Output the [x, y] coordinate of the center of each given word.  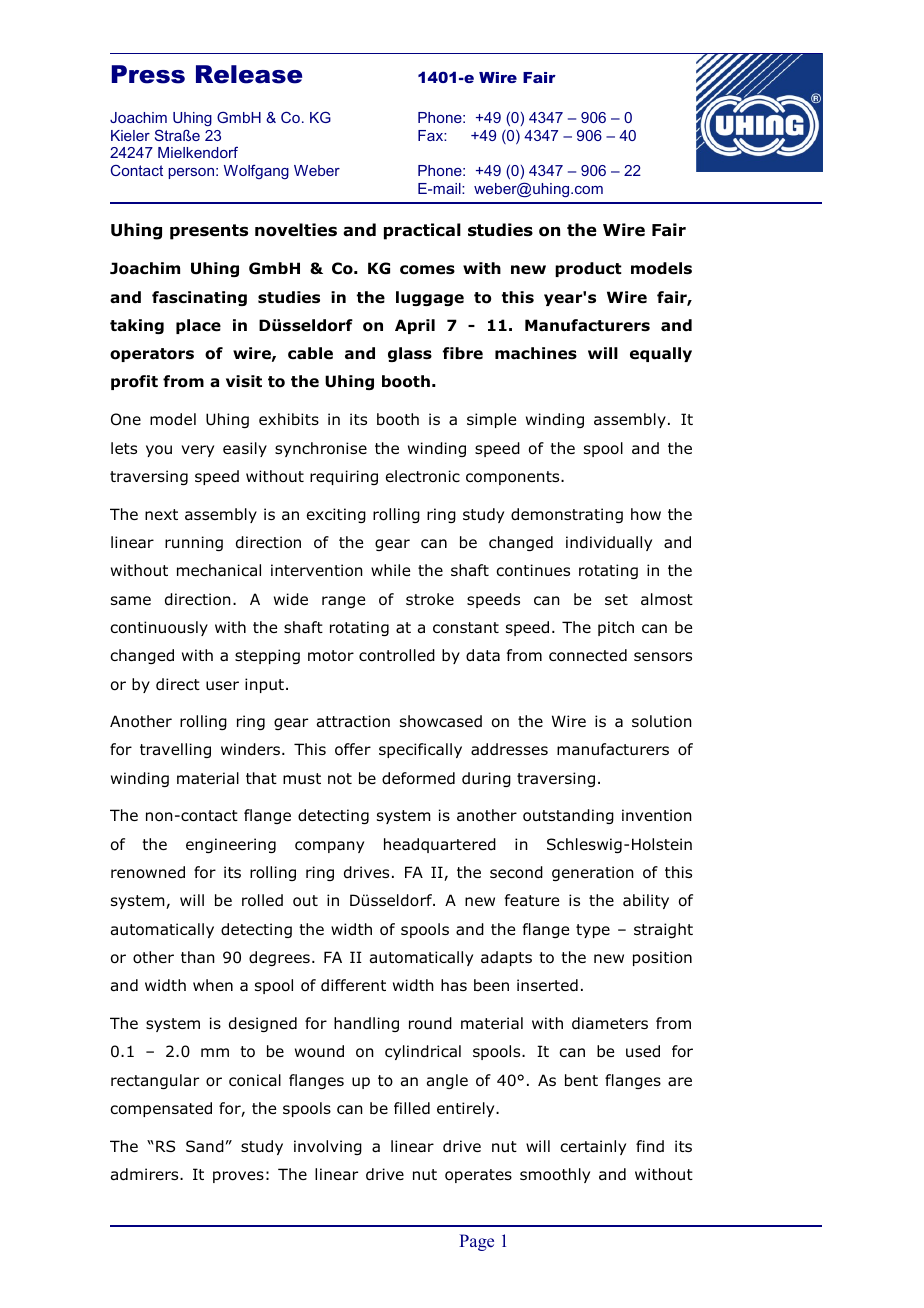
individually [609, 543]
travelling [175, 750]
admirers [146, 1174]
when [213, 985]
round [430, 1023]
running [194, 543]
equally [661, 354]
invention [657, 815]
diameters [610, 1023]
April [415, 326]
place [198, 326]
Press [148, 74]
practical [422, 231]
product [588, 269]
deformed [418, 778]
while [390, 570]
